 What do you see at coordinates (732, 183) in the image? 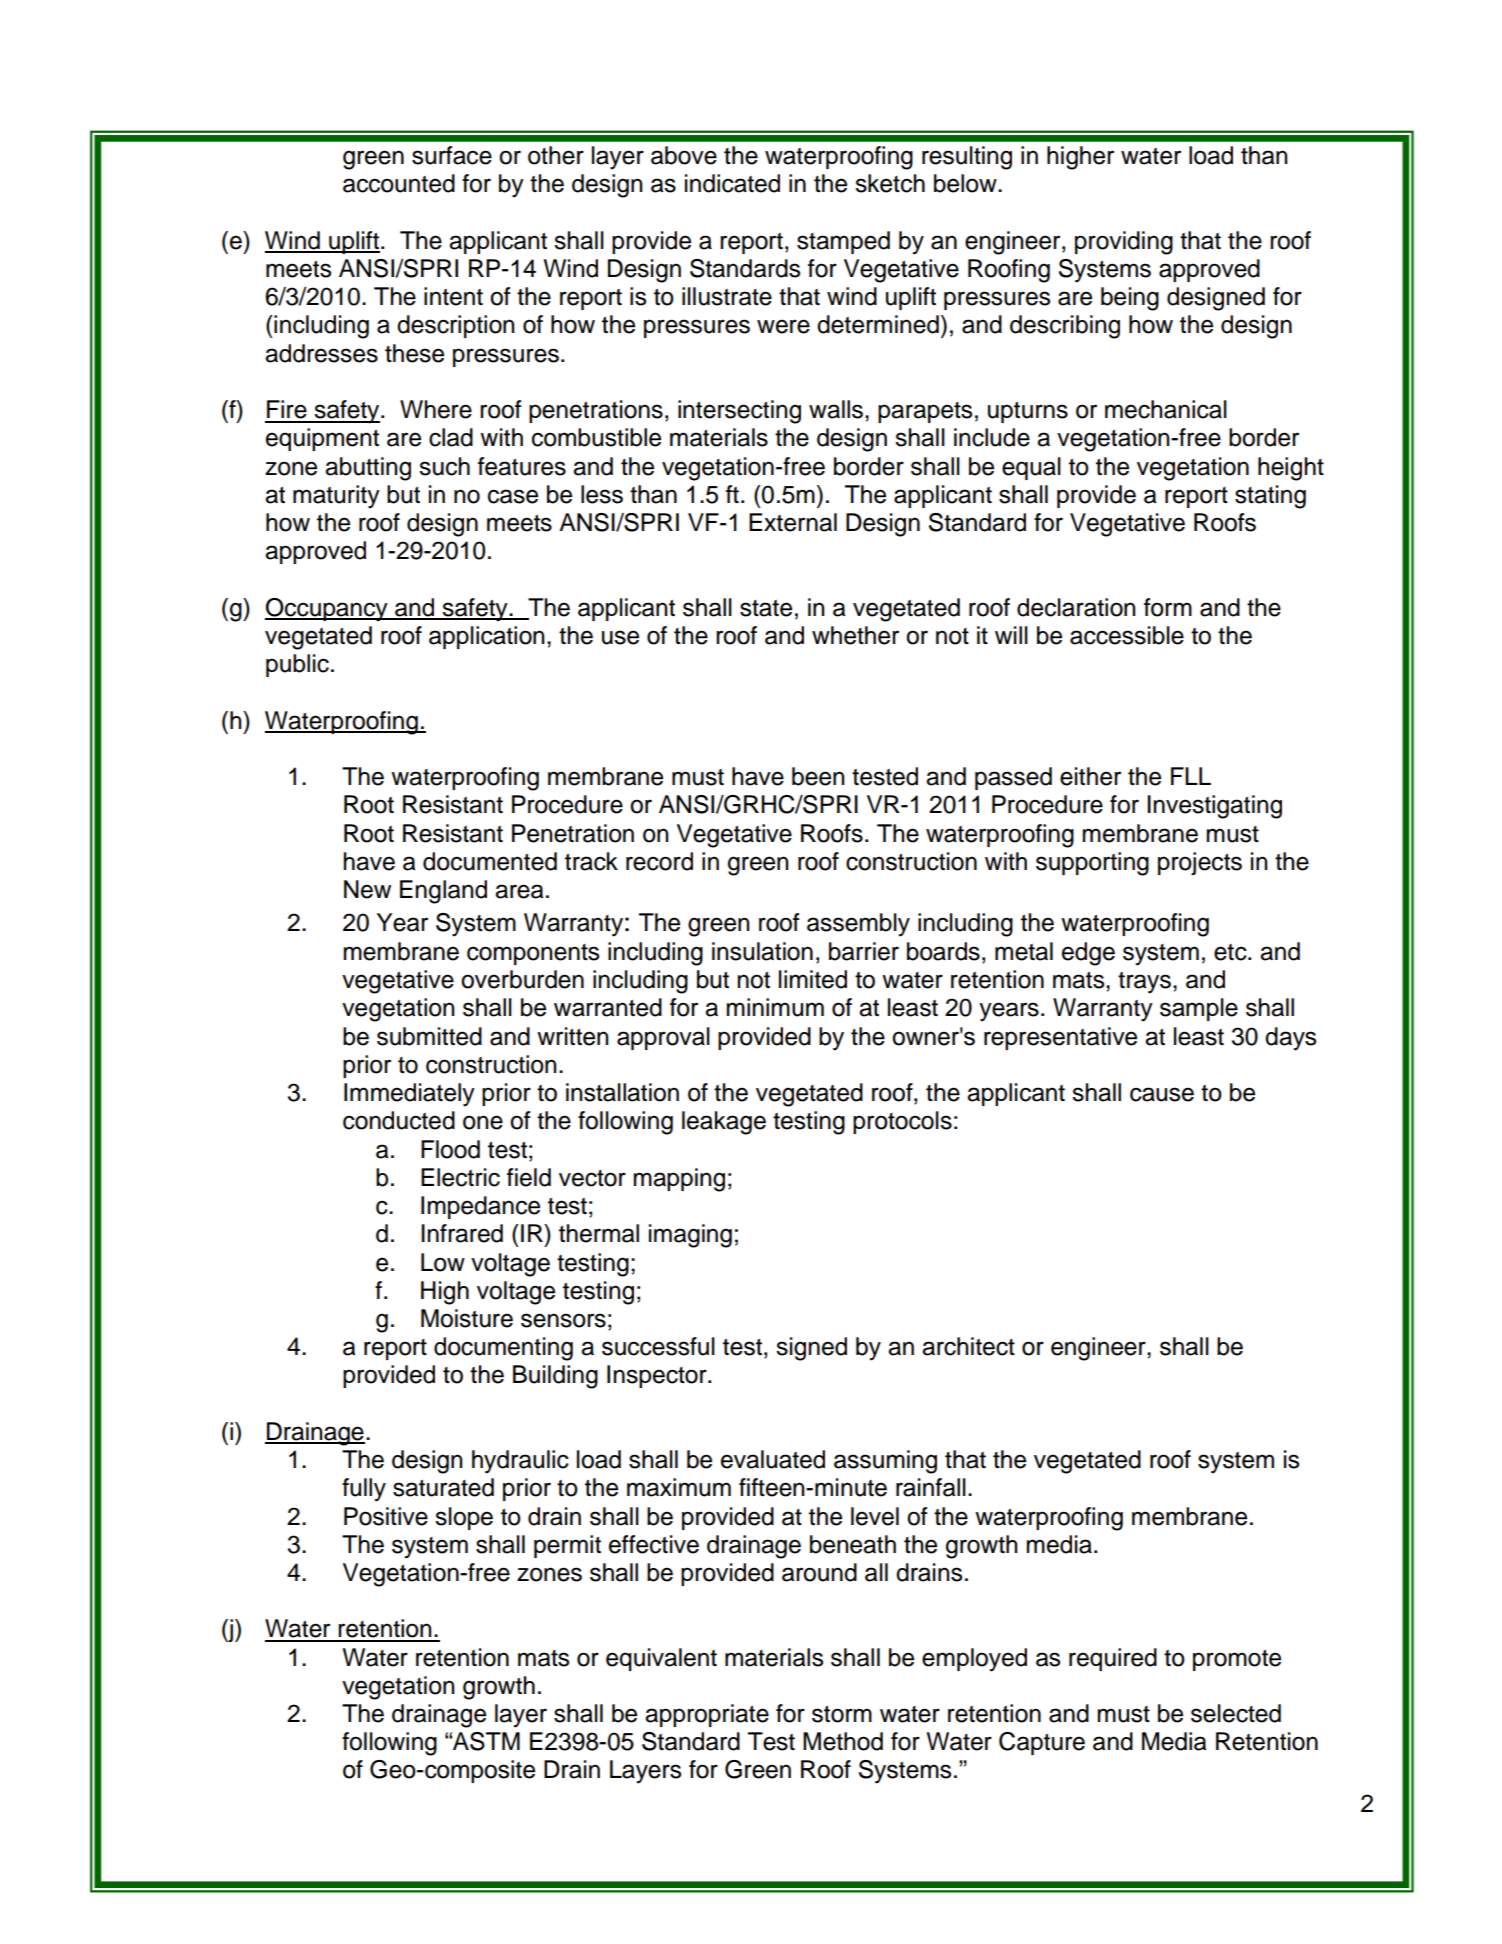
I see `indicated` at bounding box center [732, 183].
